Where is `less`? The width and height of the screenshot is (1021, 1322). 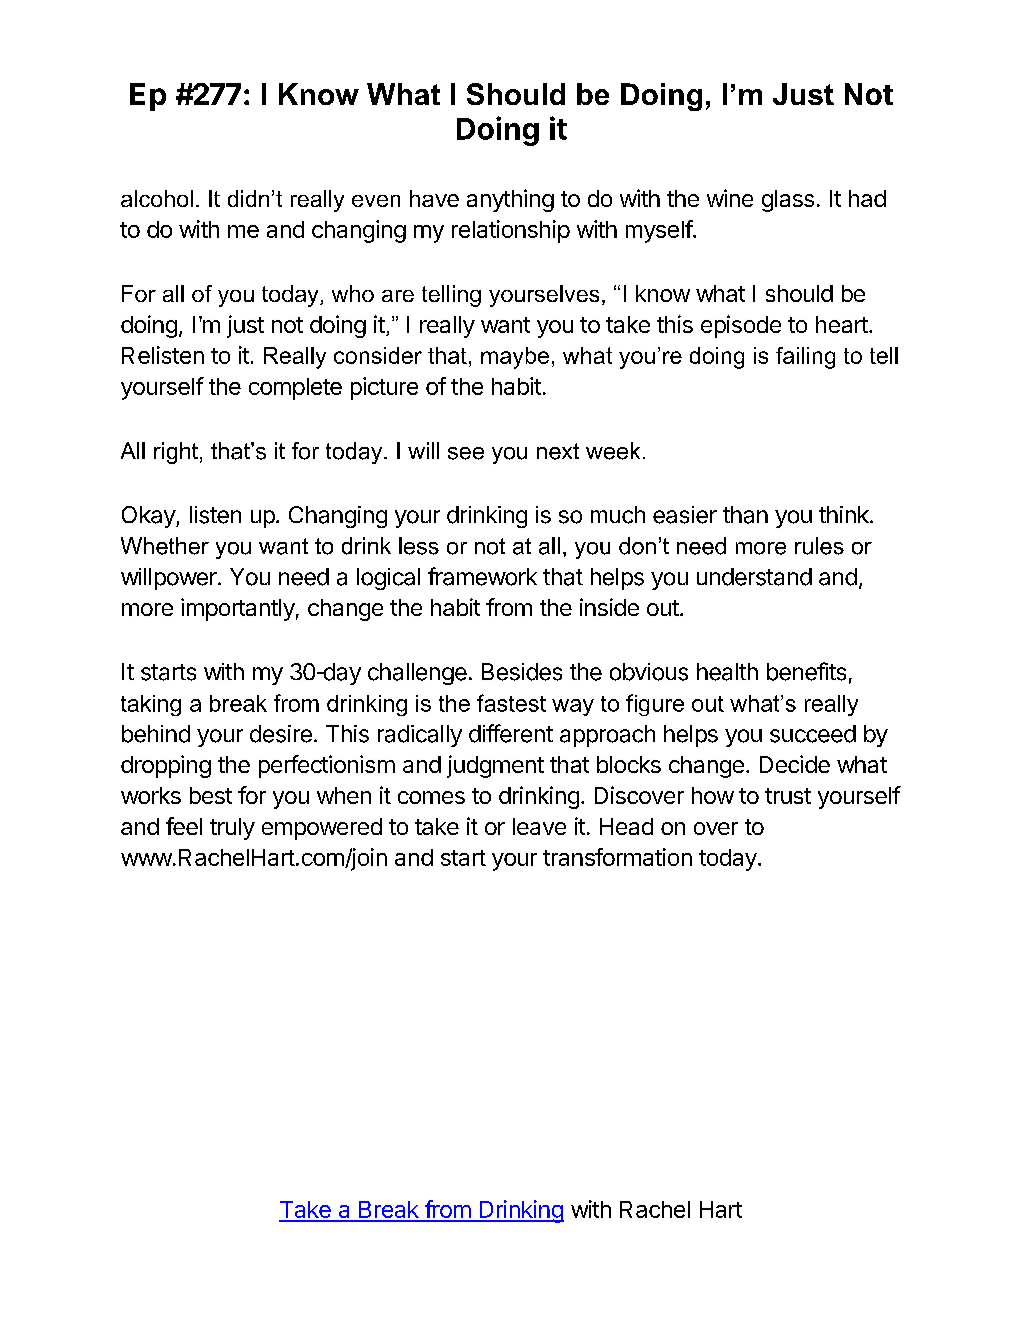 less is located at coordinates (419, 546).
